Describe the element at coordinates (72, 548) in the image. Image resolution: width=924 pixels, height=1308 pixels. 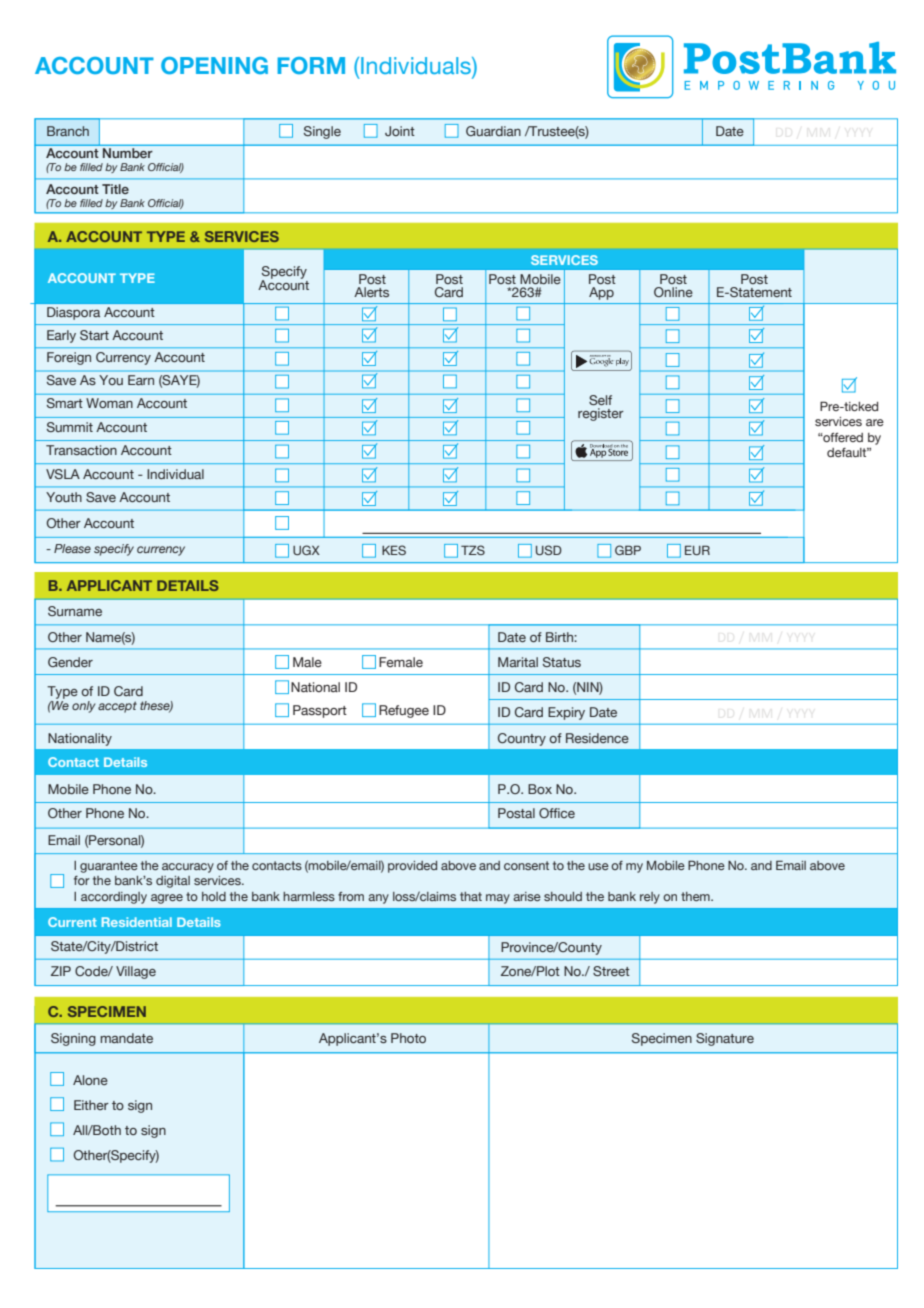
I see `Please` at that location.
